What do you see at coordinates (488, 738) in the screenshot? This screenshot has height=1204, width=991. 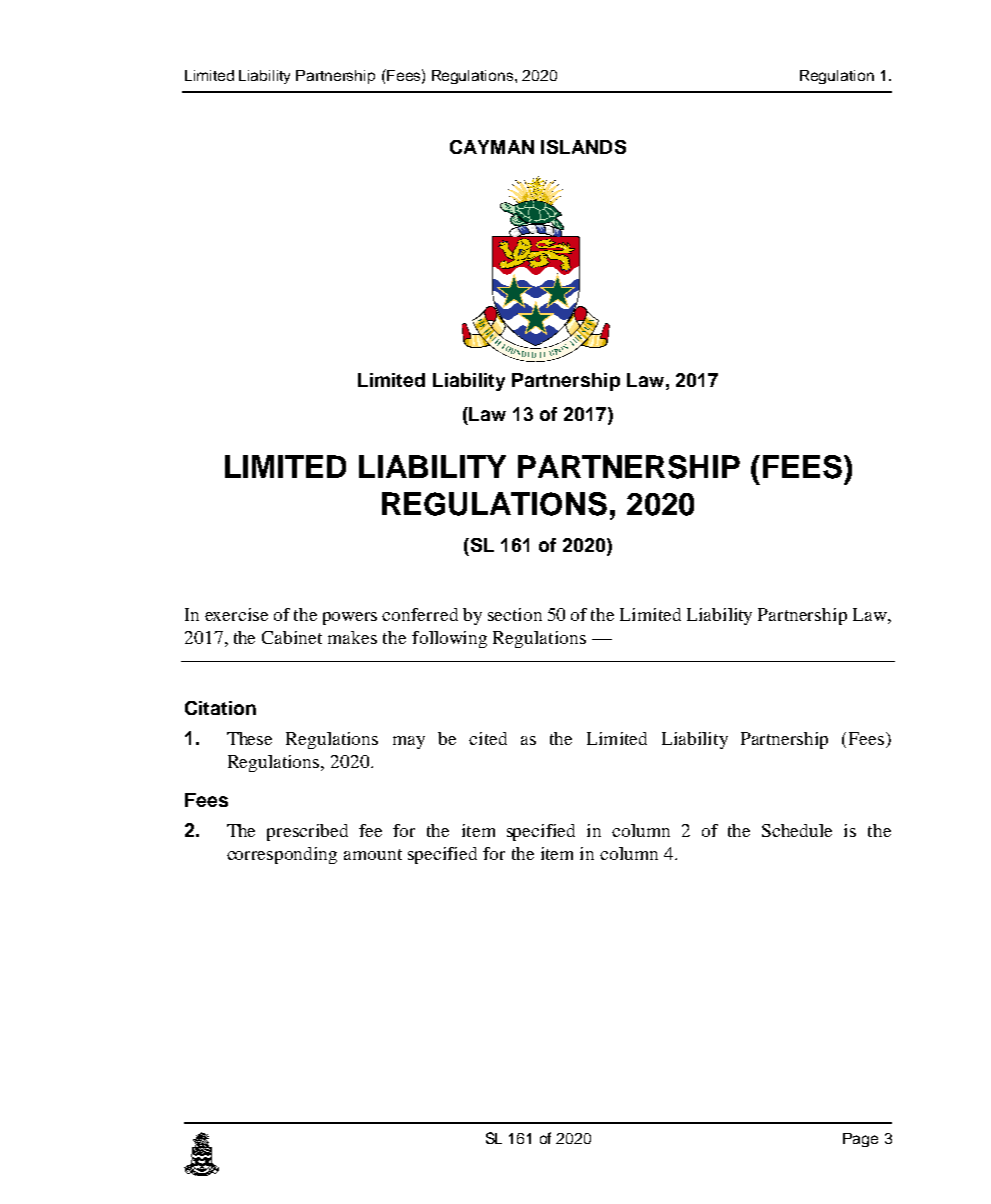 I see `cited` at bounding box center [488, 738].
